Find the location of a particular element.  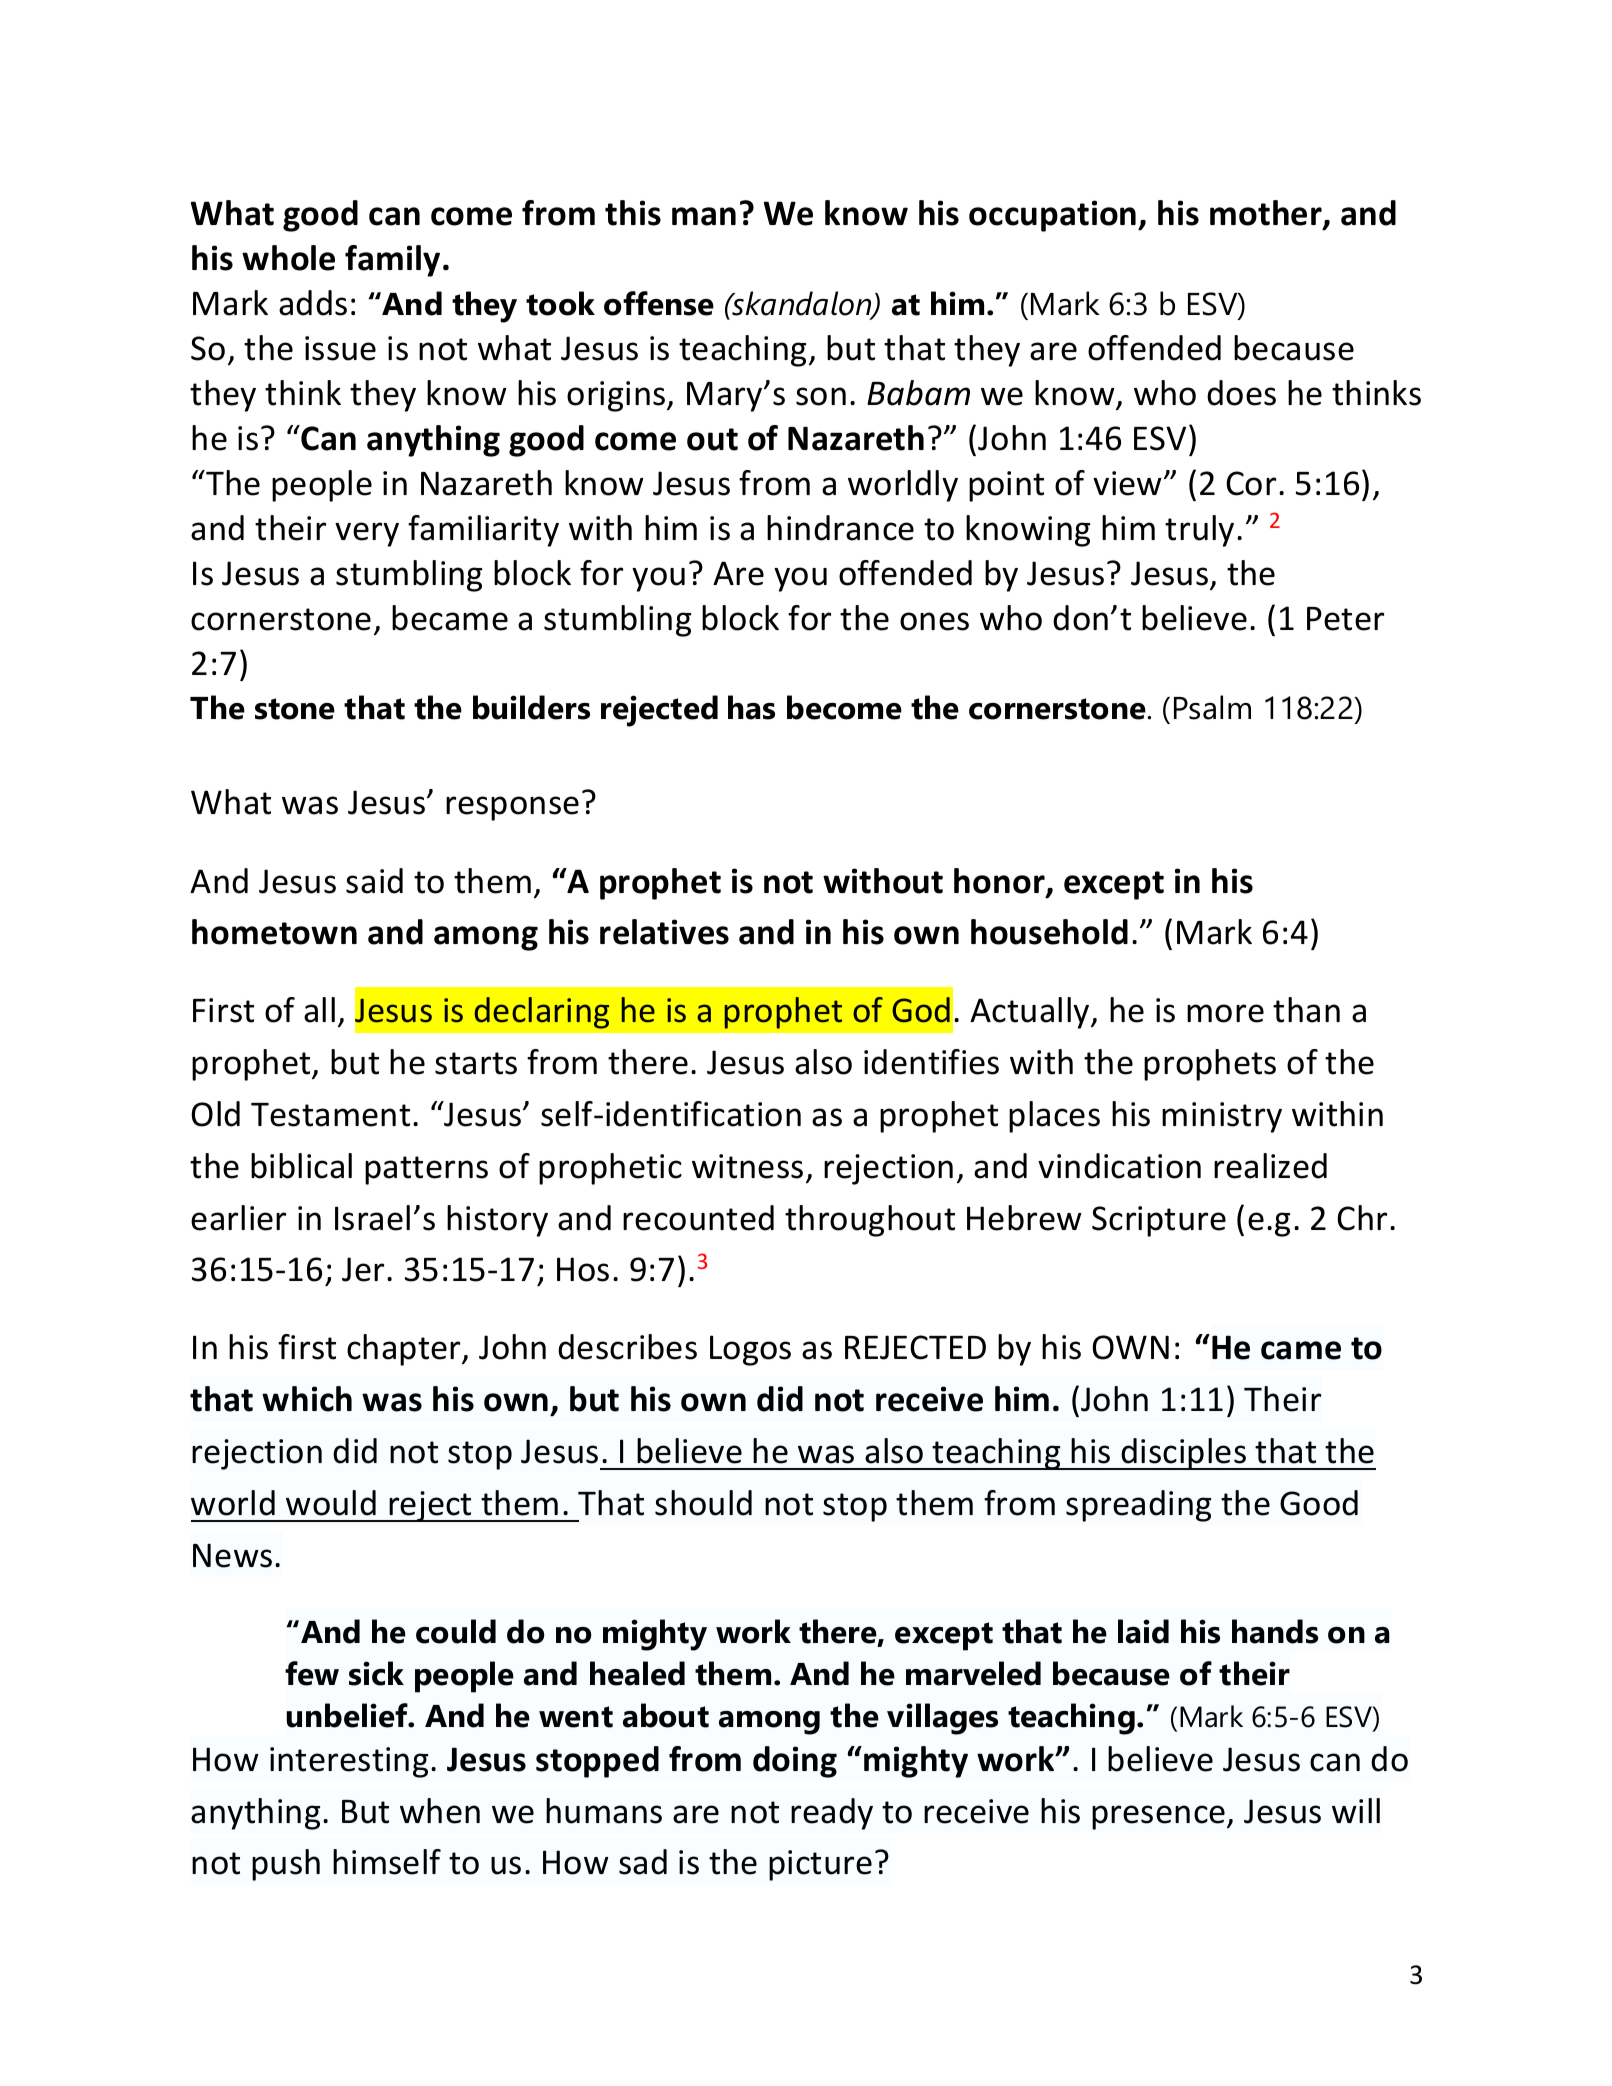

when is located at coordinates (440, 1811).
